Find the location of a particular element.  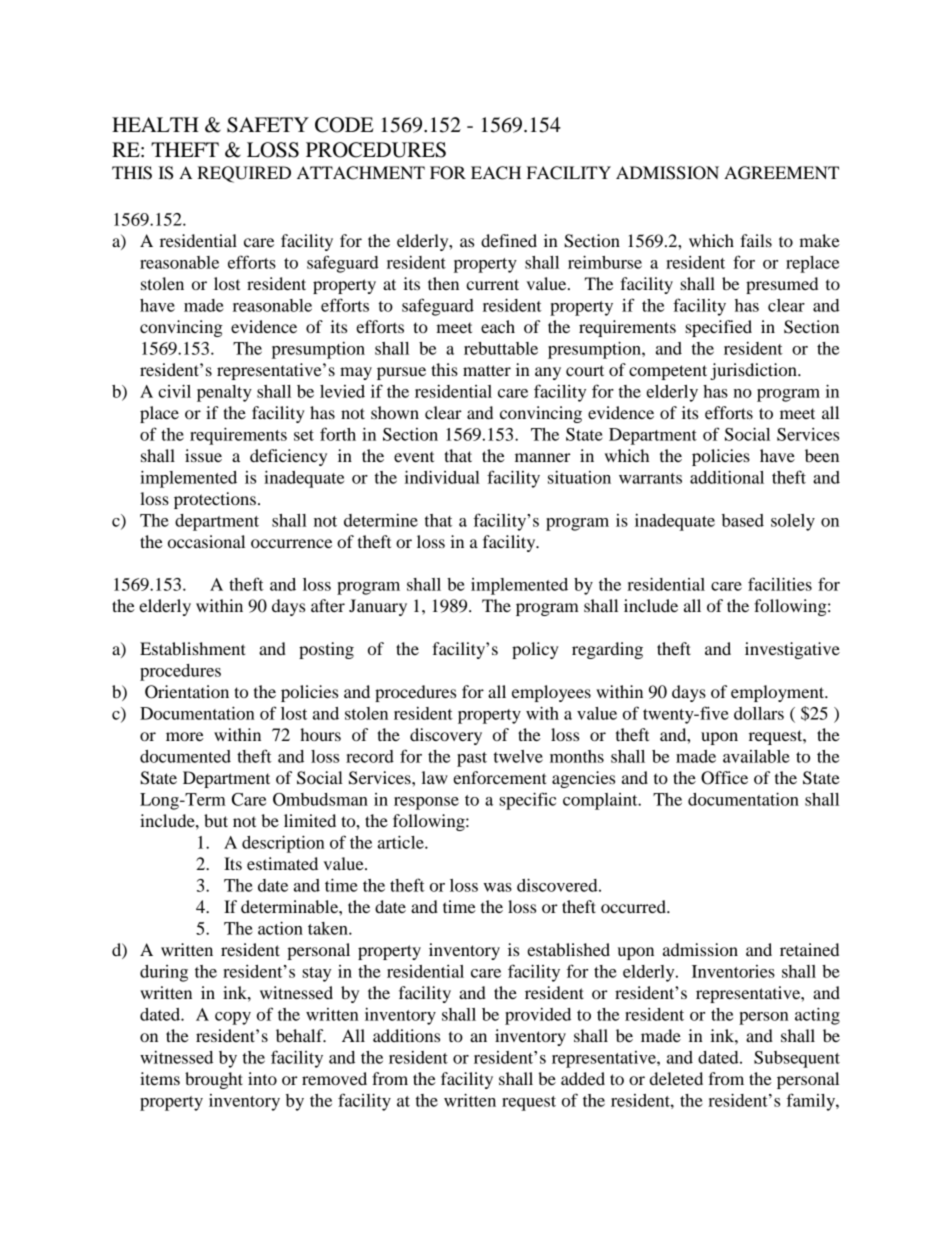

Establishment is located at coordinates (193, 648).
